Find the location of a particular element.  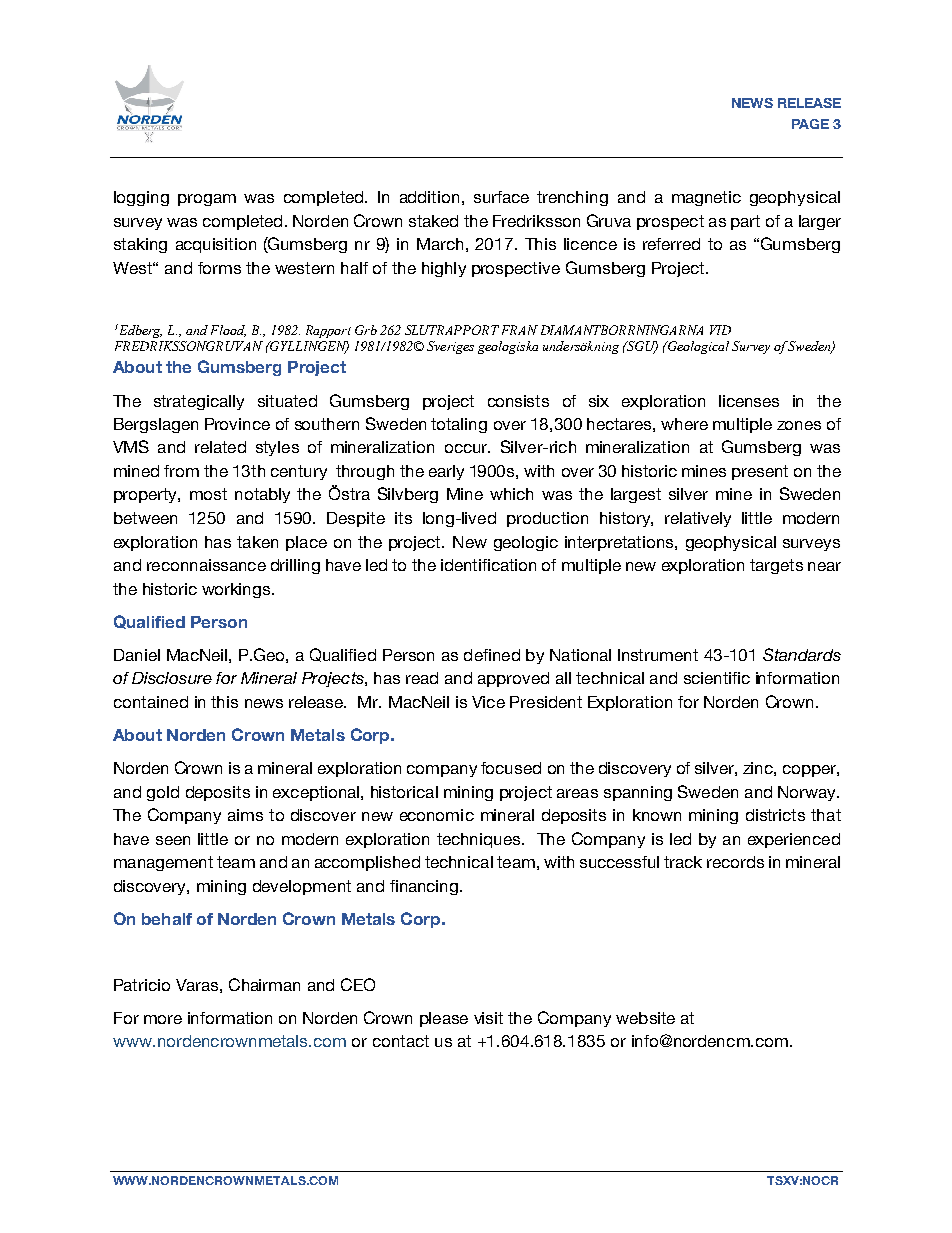

more is located at coordinates (163, 1019).
